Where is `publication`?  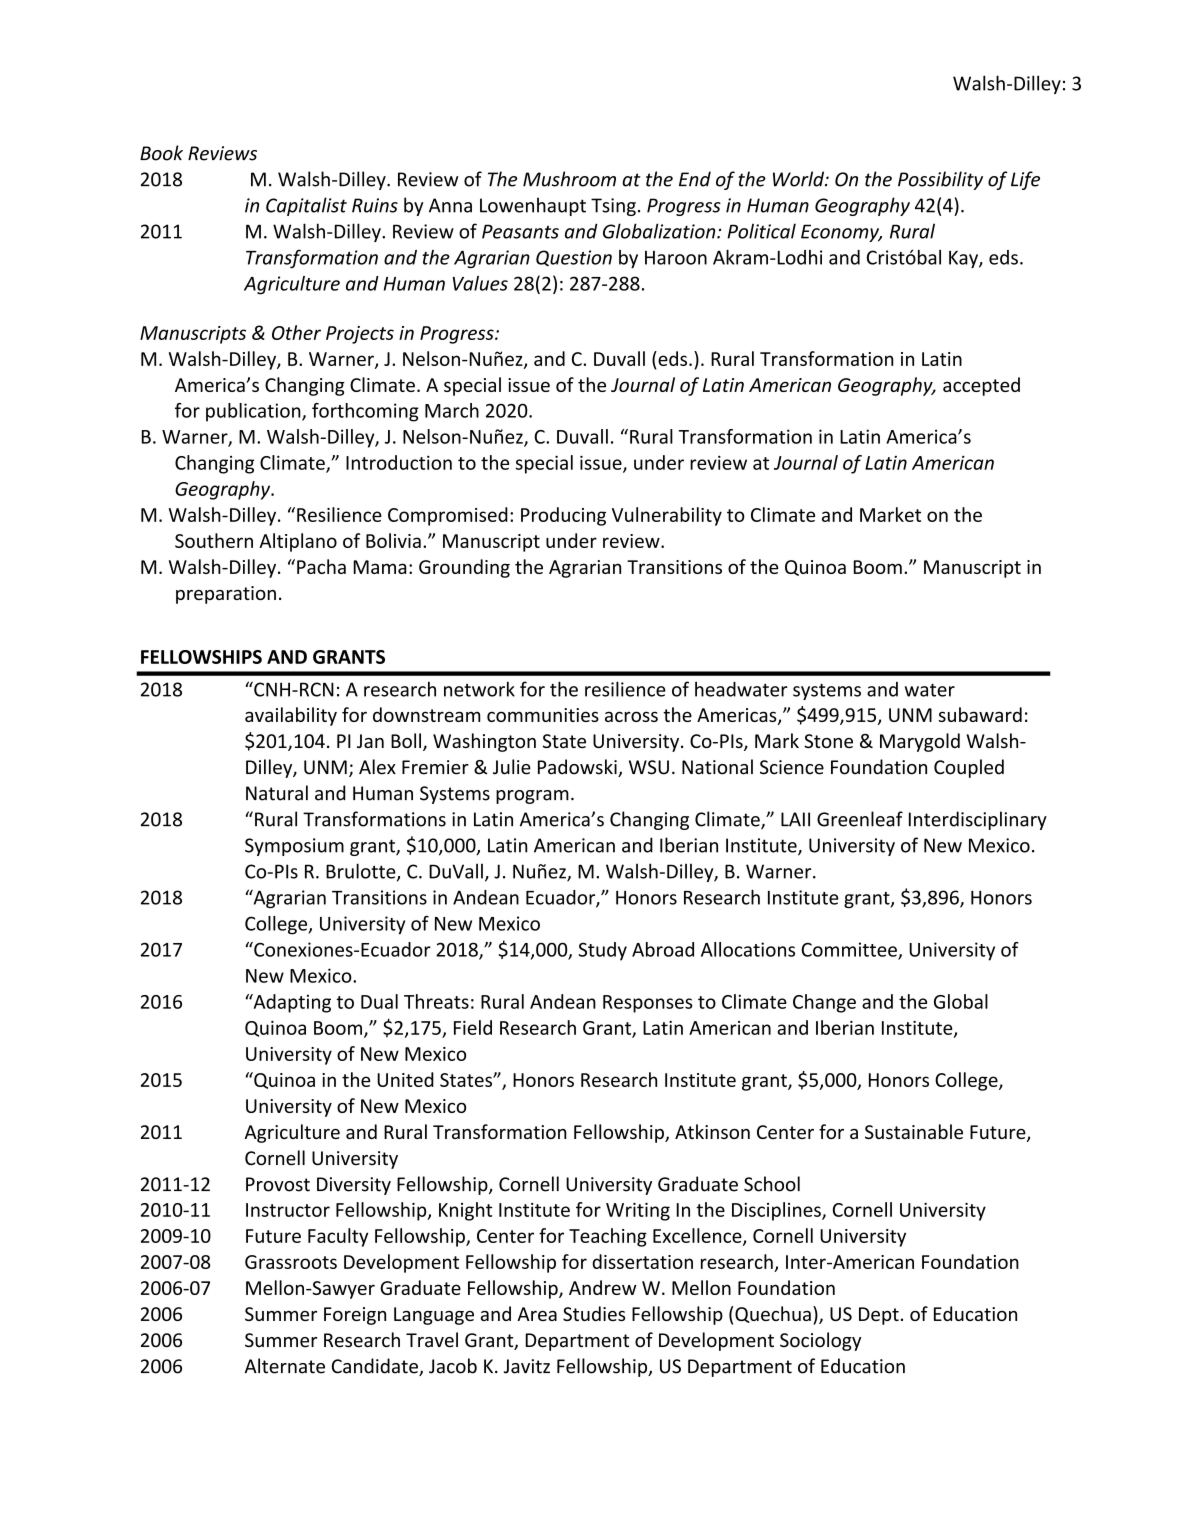 publication is located at coordinates (254, 412).
